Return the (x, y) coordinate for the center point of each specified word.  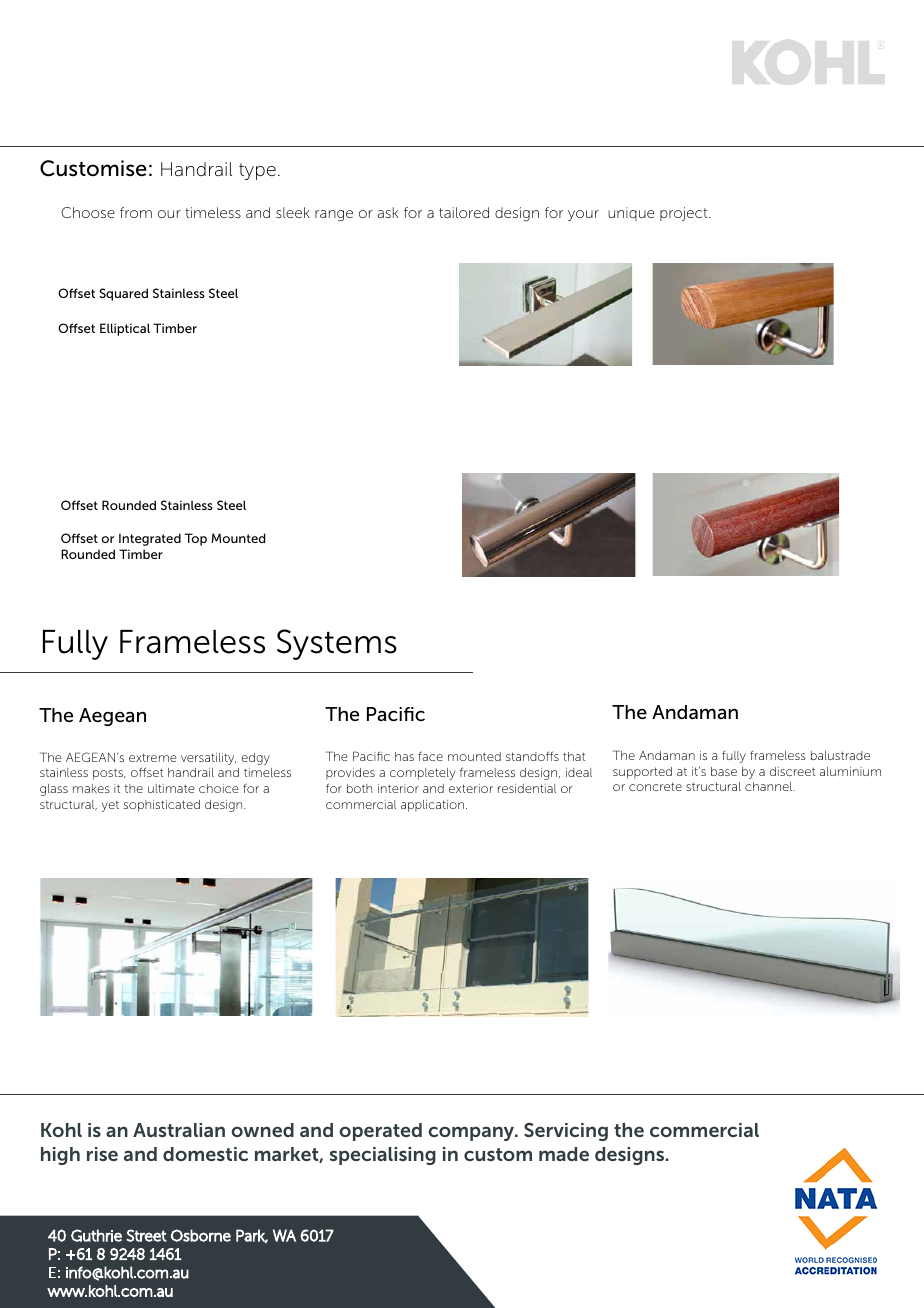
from (136, 212)
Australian (179, 1130)
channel (769, 786)
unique (631, 214)
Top (196, 539)
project (685, 214)
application (432, 806)
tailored (464, 212)
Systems (337, 644)
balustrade (840, 755)
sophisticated (162, 806)
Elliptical (125, 329)
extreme (153, 757)
